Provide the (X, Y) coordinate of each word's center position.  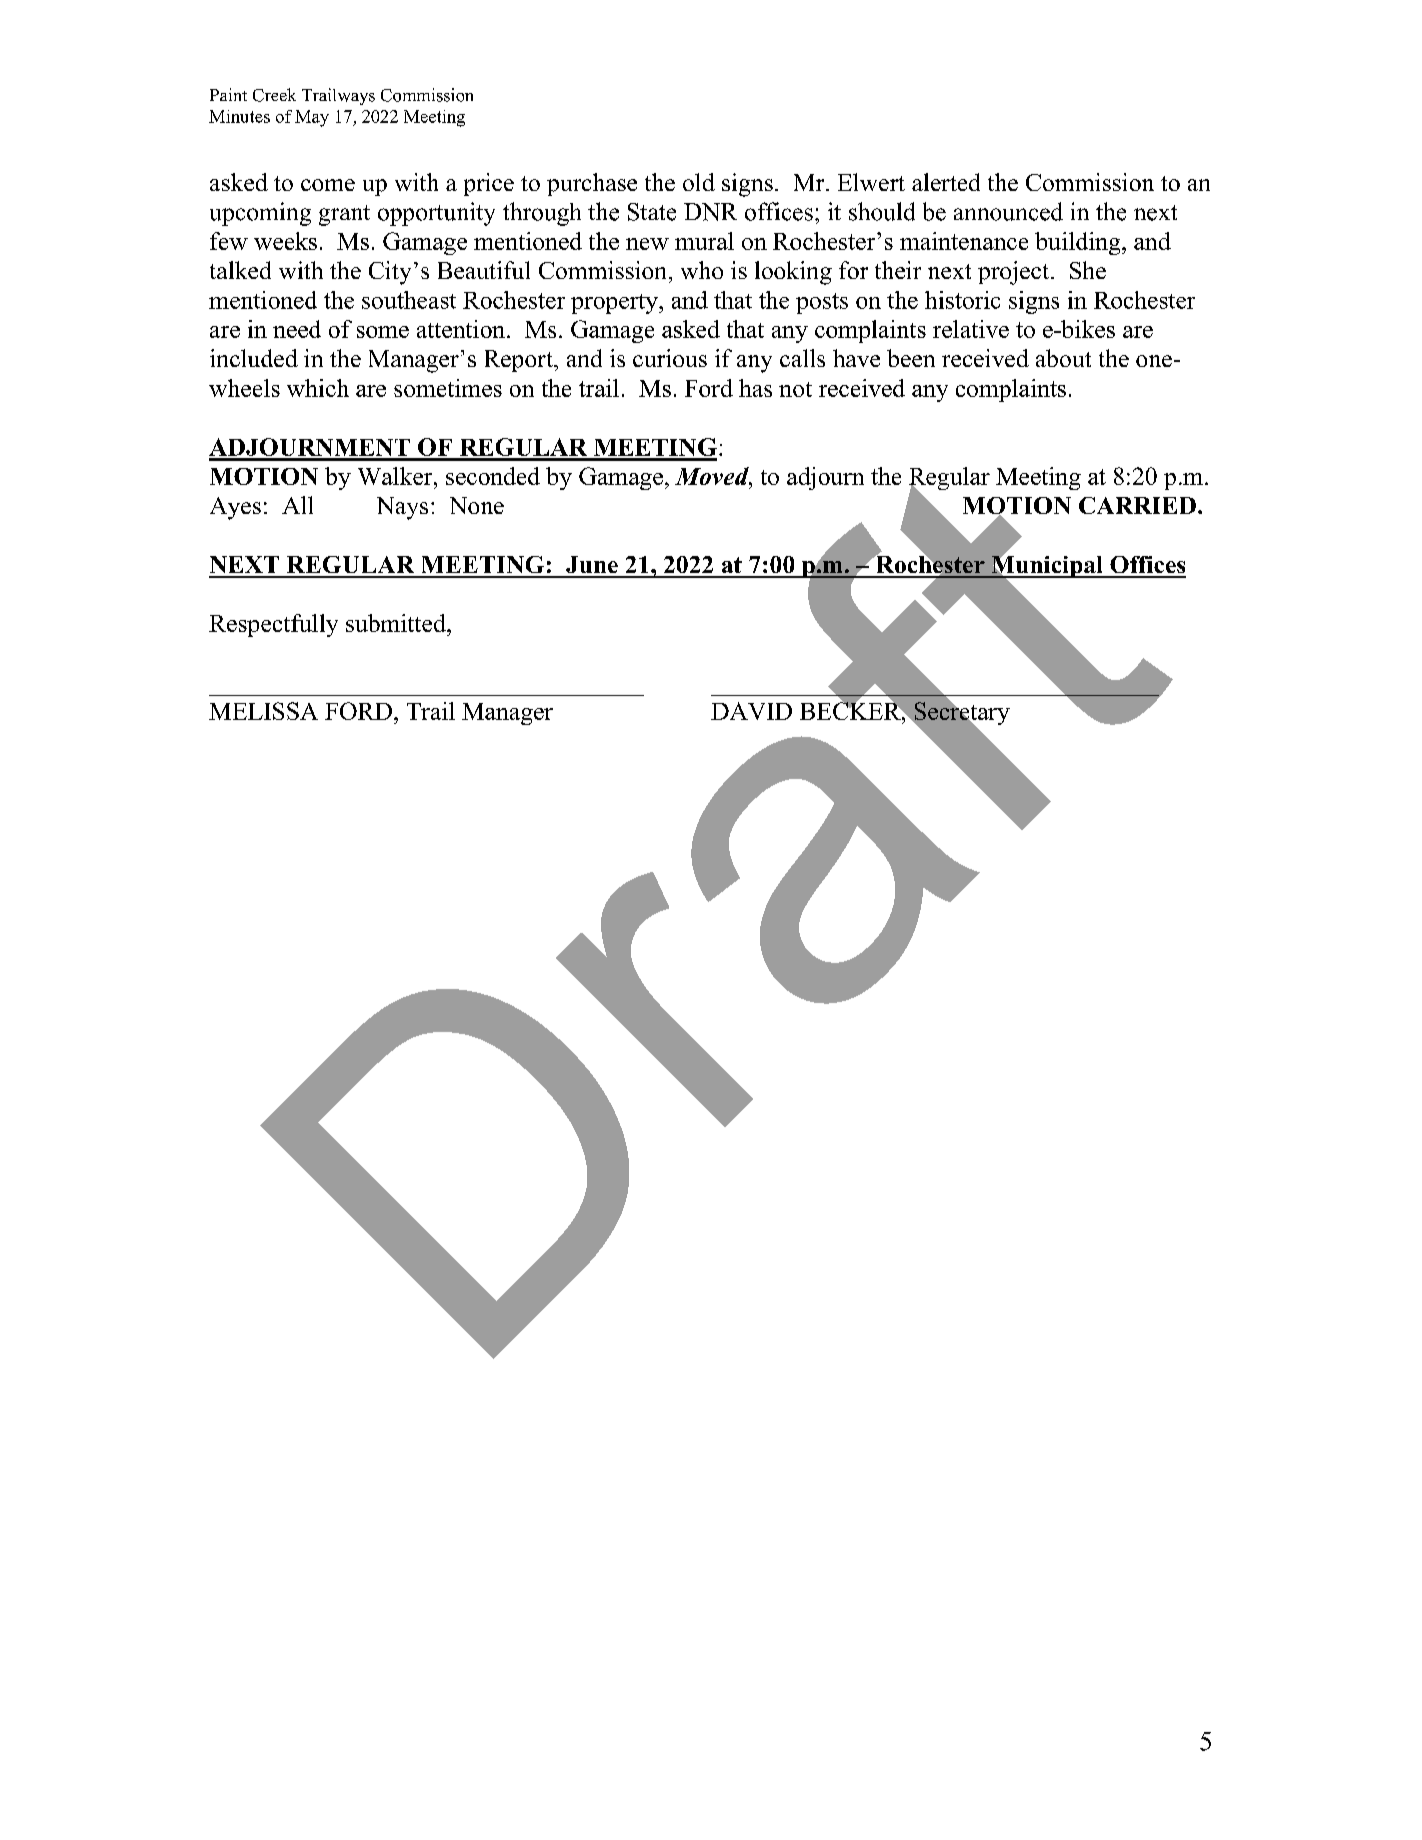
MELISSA (263, 711)
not (795, 389)
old (699, 182)
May (312, 118)
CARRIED (1137, 505)
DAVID (751, 711)
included (254, 358)
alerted (946, 182)
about (1063, 358)
